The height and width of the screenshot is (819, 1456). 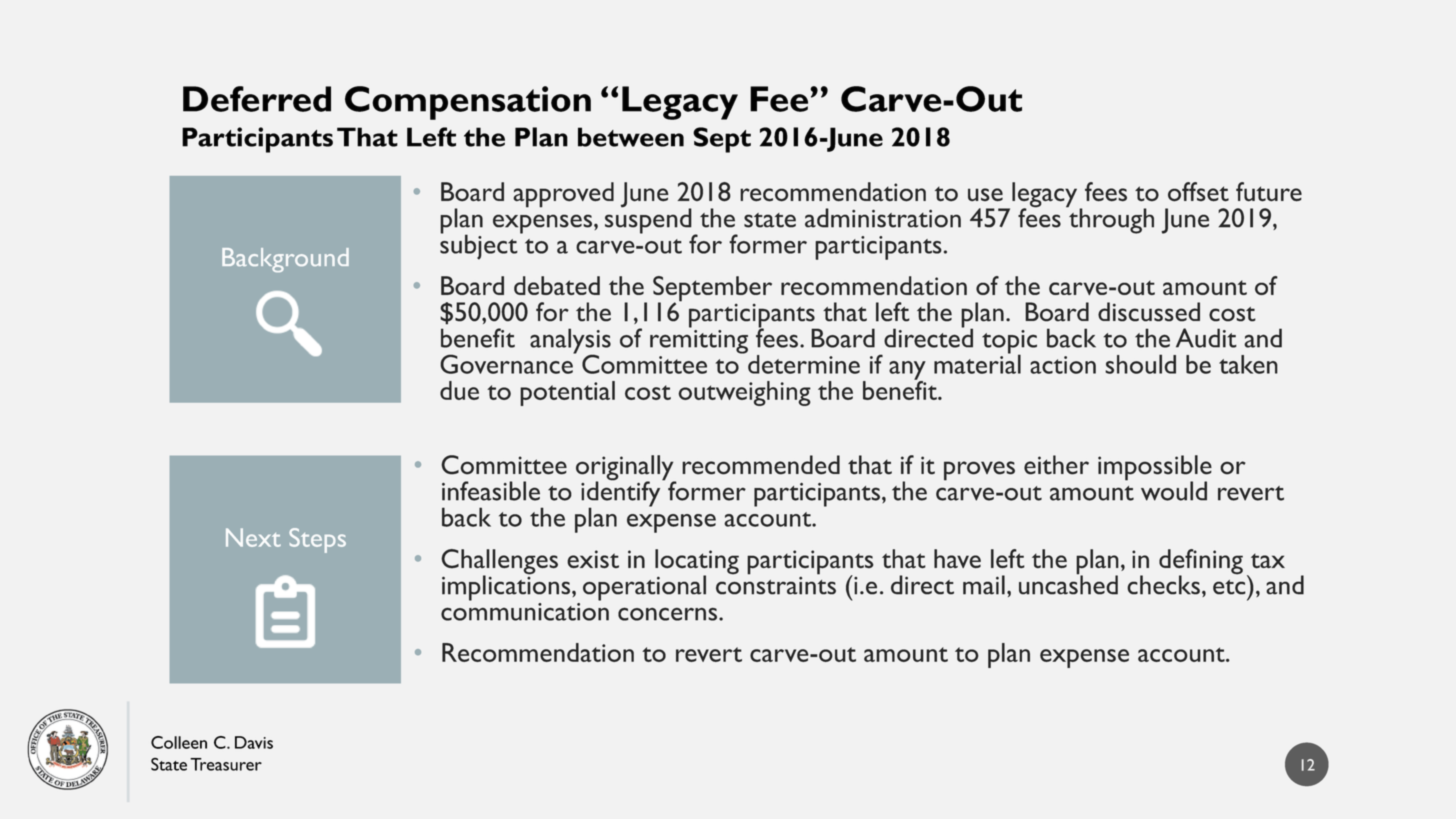 I want to click on between, so click(x=631, y=137).
